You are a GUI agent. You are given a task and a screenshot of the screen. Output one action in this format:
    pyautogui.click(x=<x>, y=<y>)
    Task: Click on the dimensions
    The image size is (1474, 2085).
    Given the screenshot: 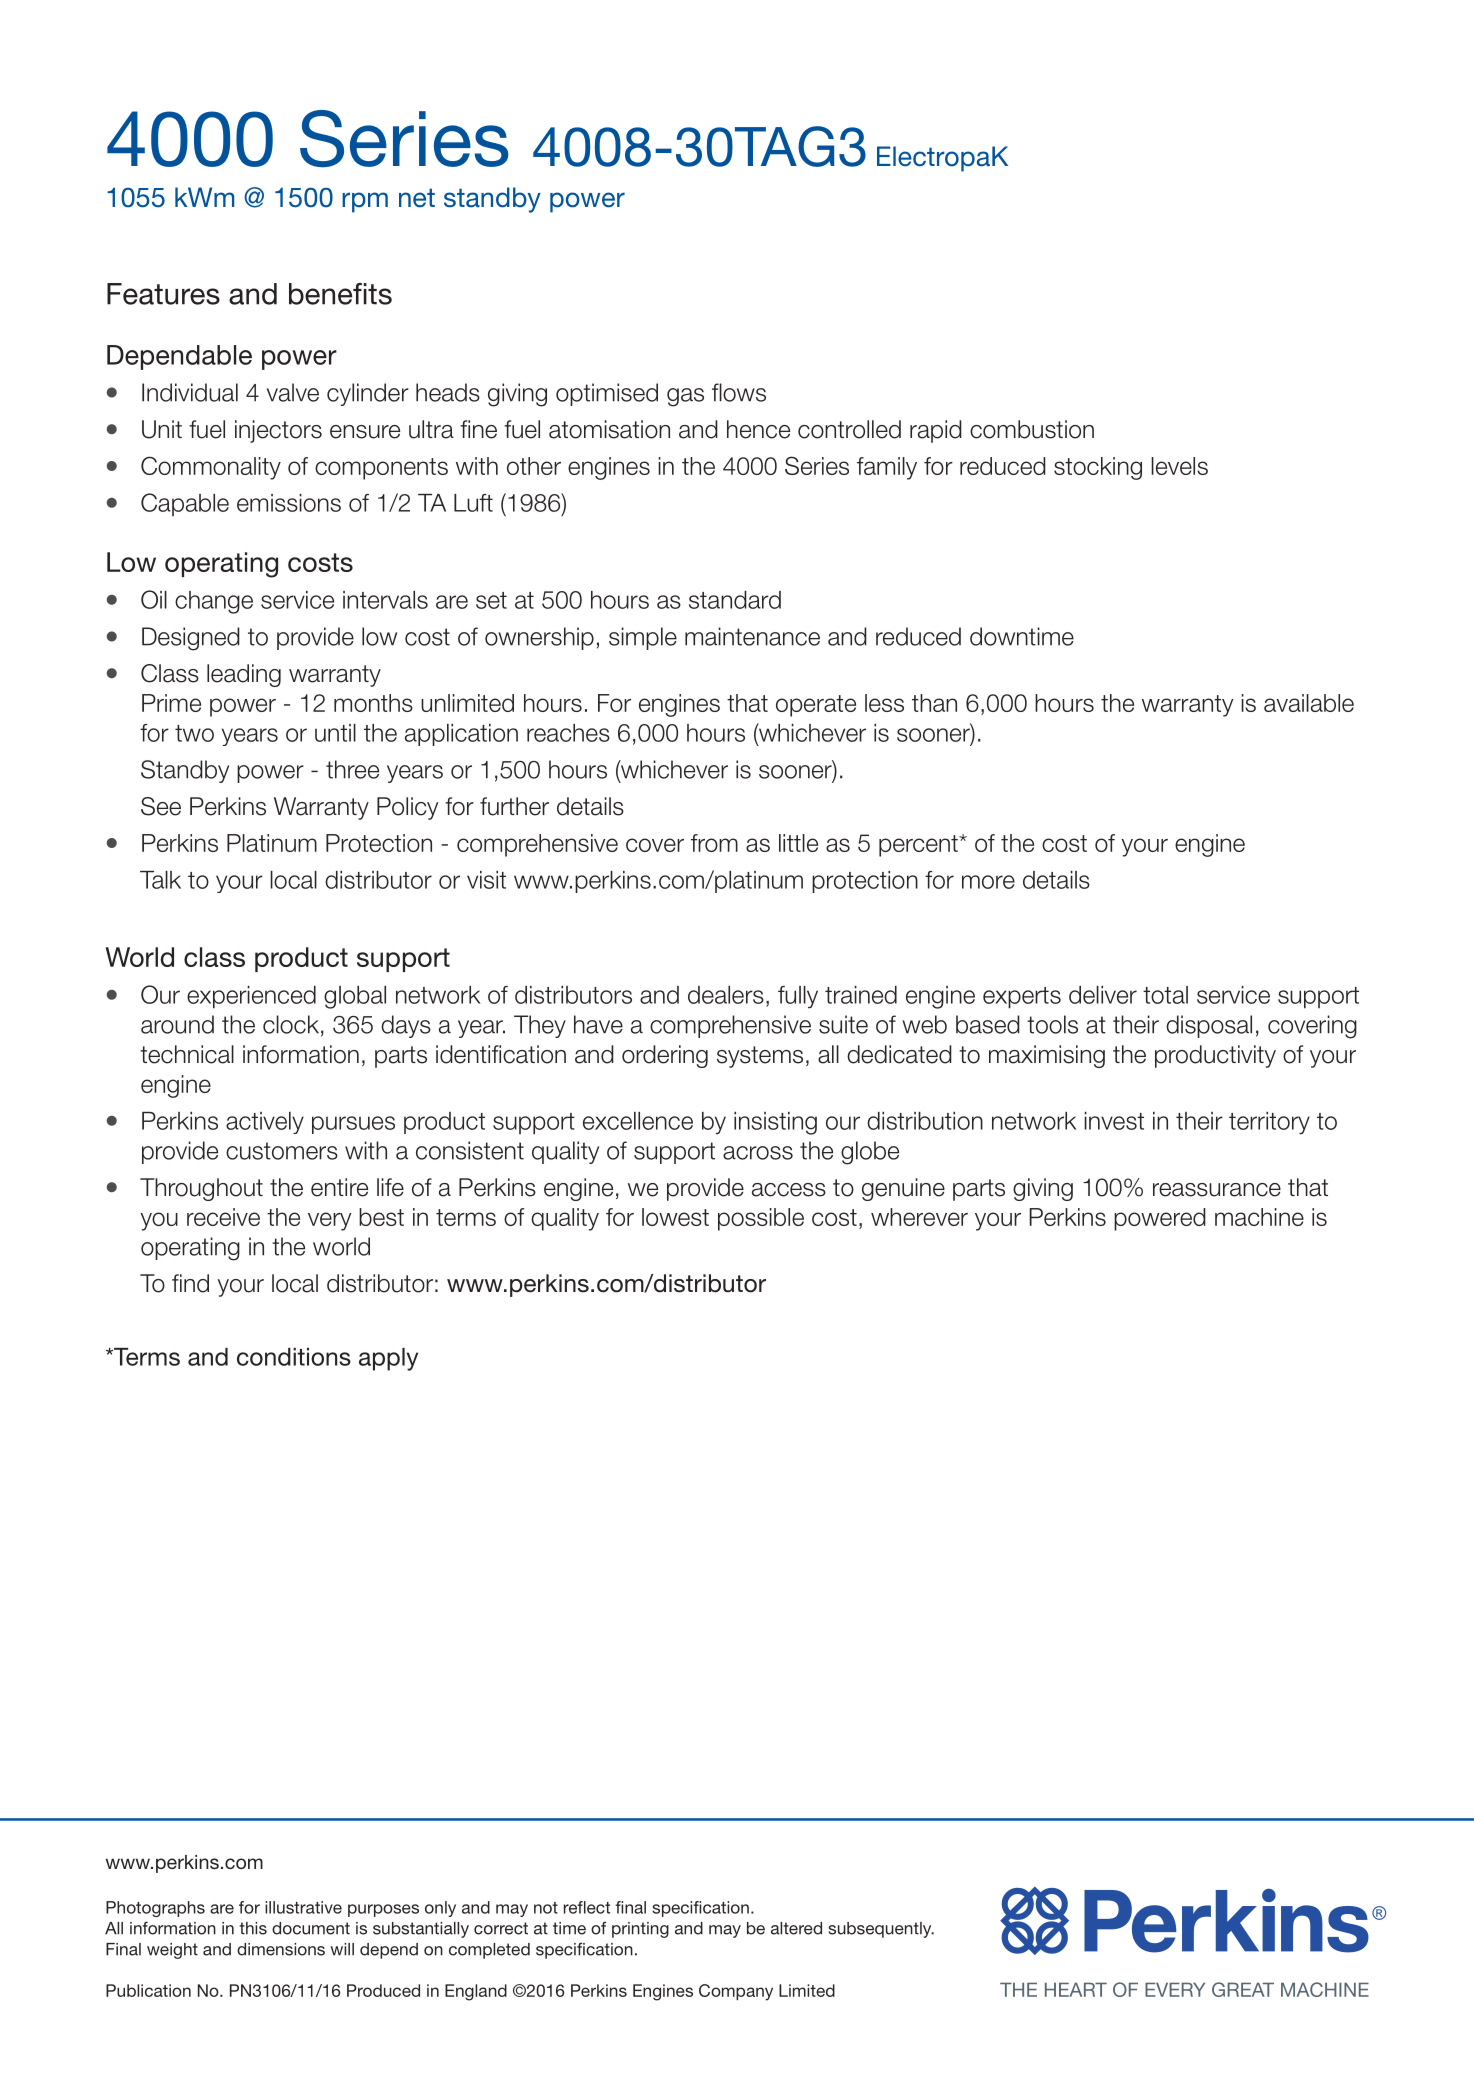 What is the action you would take?
    pyautogui.click(x=281, y=1949)
